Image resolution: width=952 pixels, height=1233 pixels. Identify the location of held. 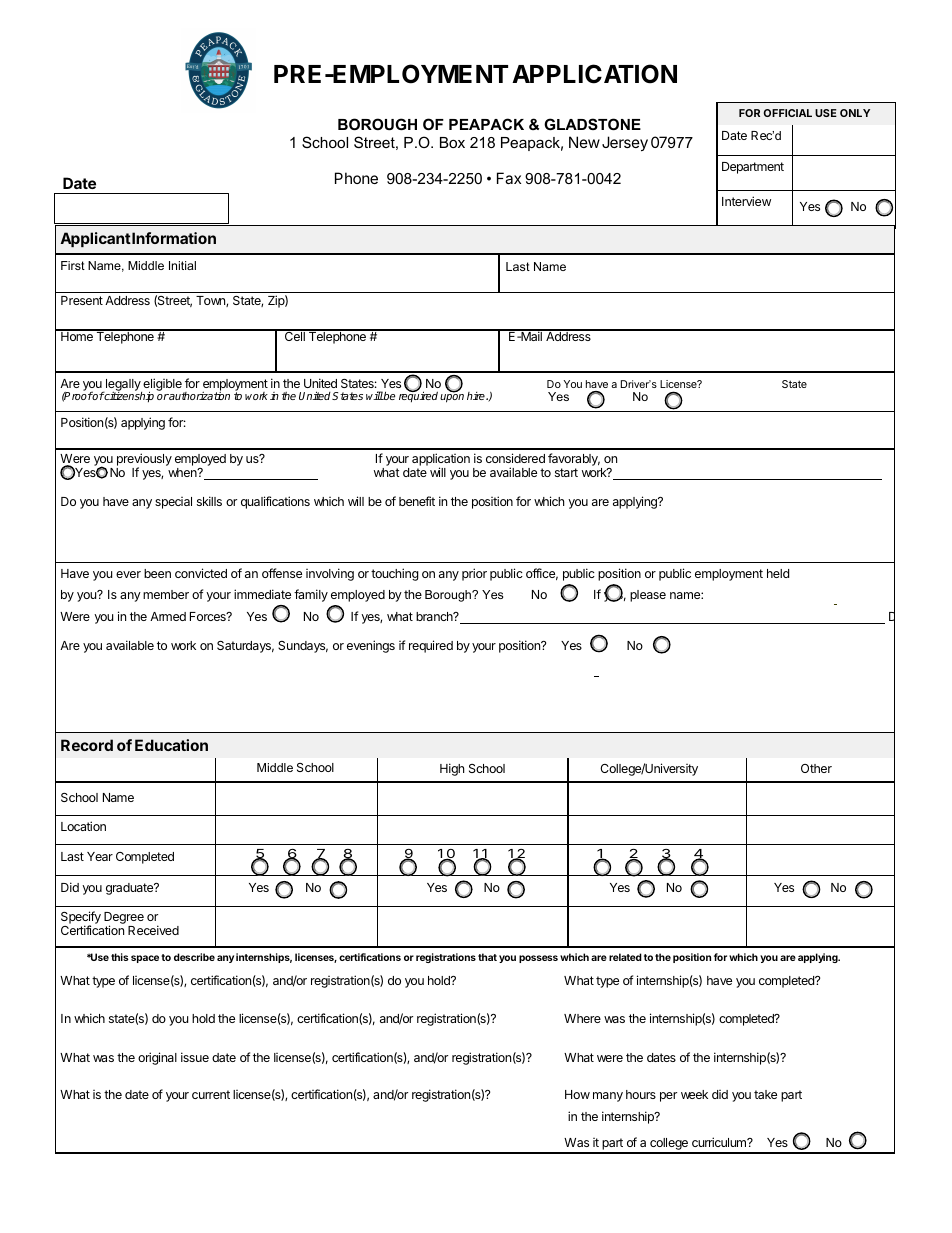
(778, 573).
